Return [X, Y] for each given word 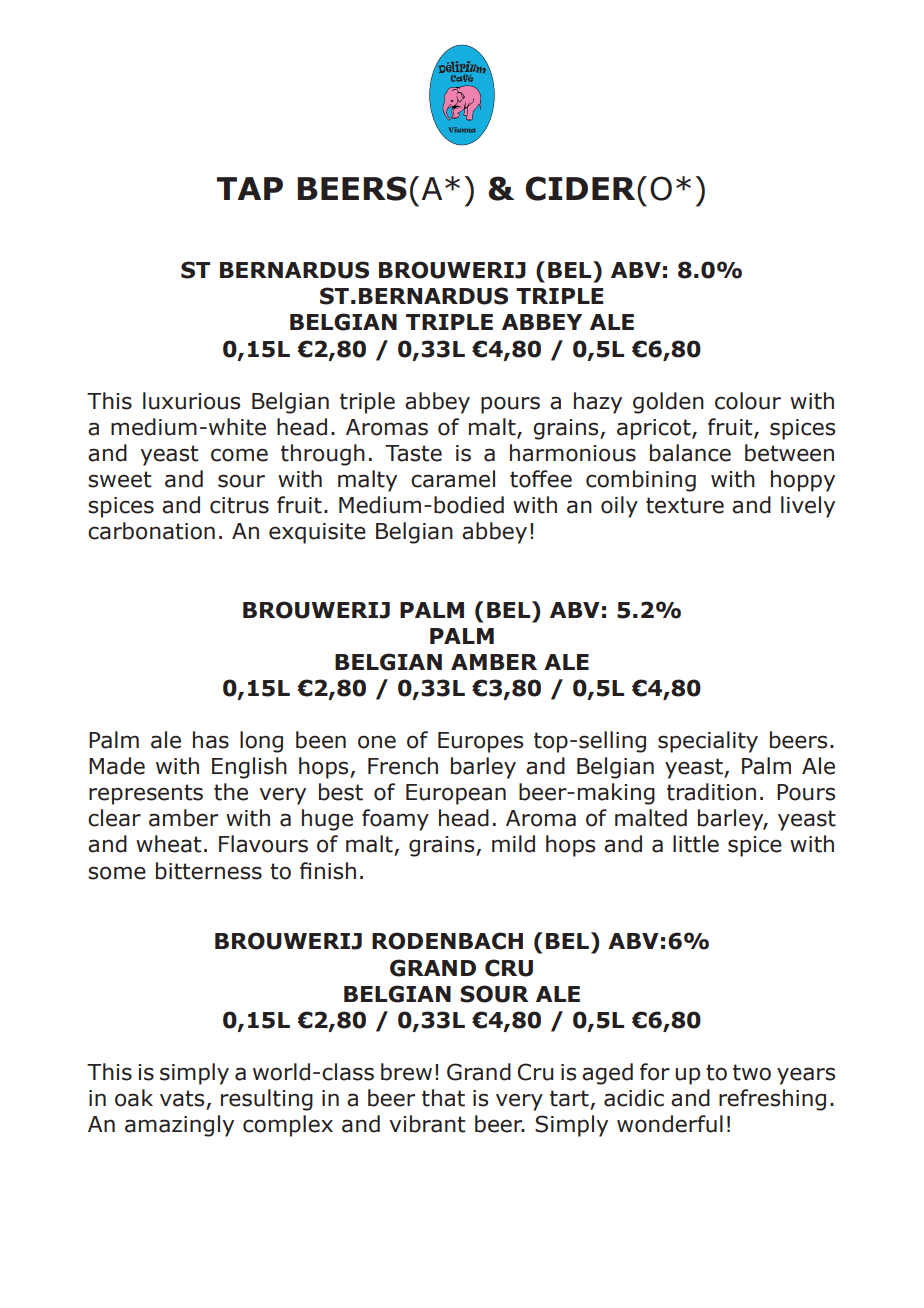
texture [685, 505]
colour [748, 401]
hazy [598, 403]
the [231, 792]
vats [182, 1098]
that [443, 1098]
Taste [413, 453]
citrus [239, 505]
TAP [250, 188]
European [456, 794]
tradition [711, 792]
